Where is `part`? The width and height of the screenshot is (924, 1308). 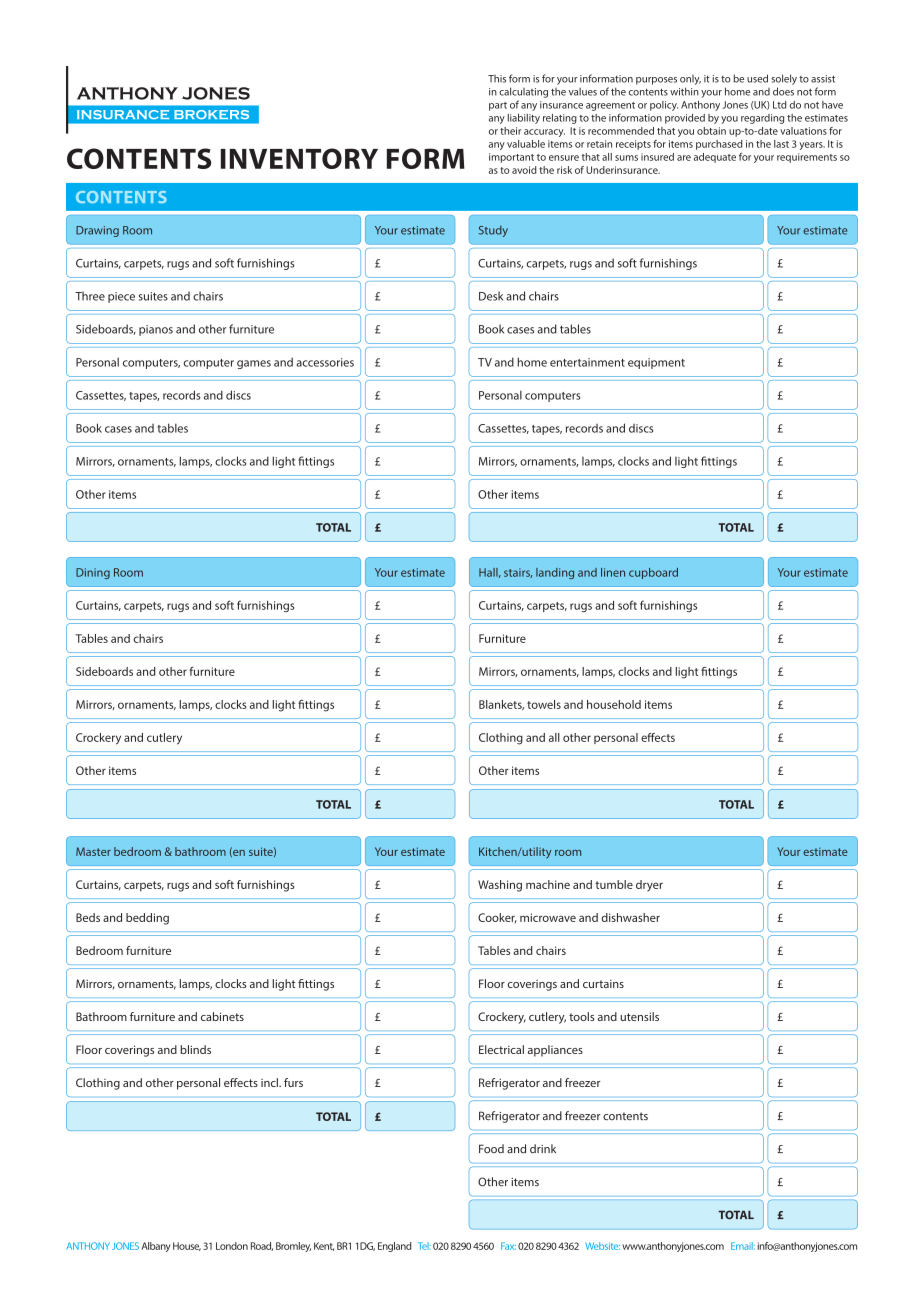
part is located at coordinates (498, 106).
